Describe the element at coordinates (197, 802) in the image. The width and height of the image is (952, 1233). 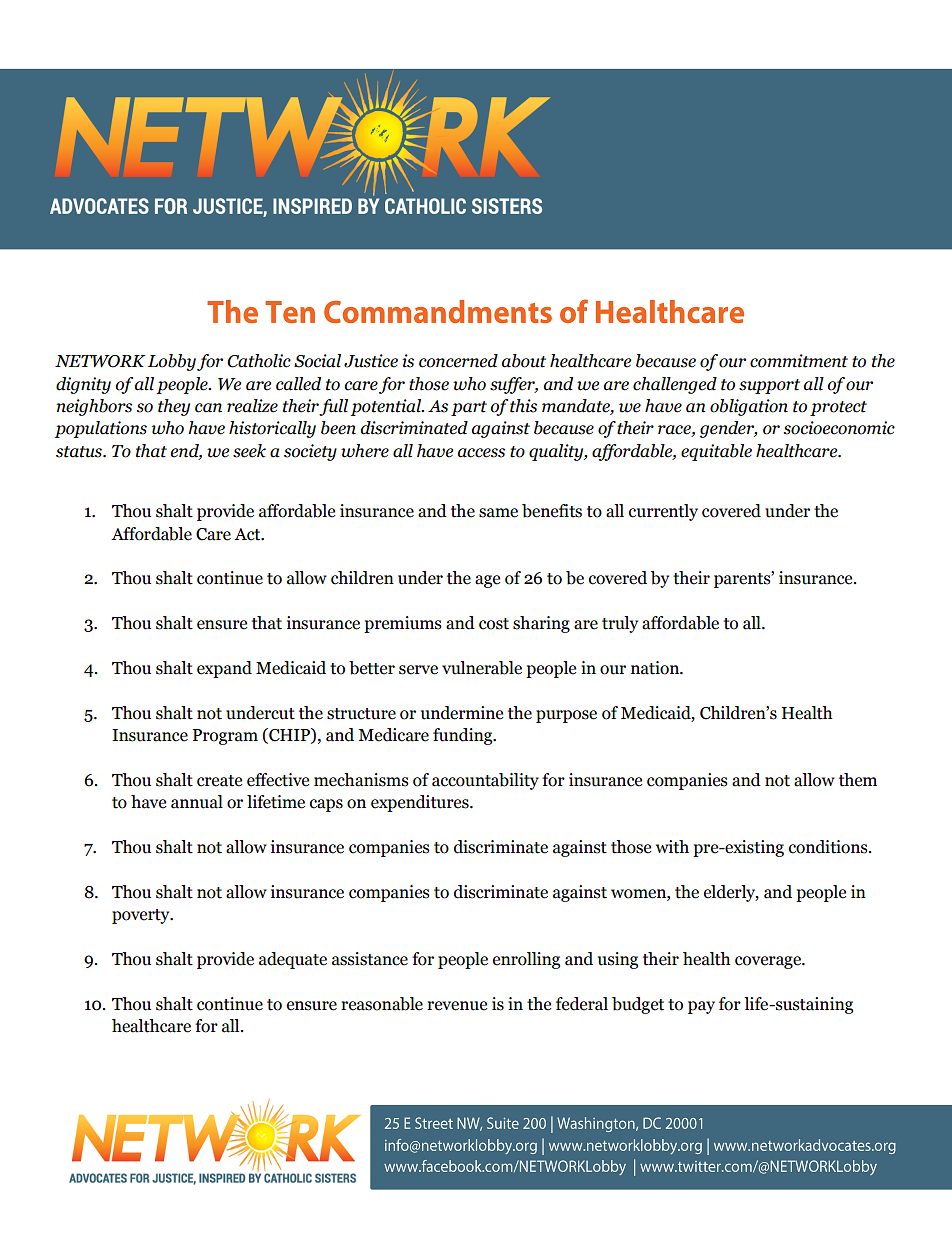
I see `annual` at that location.
